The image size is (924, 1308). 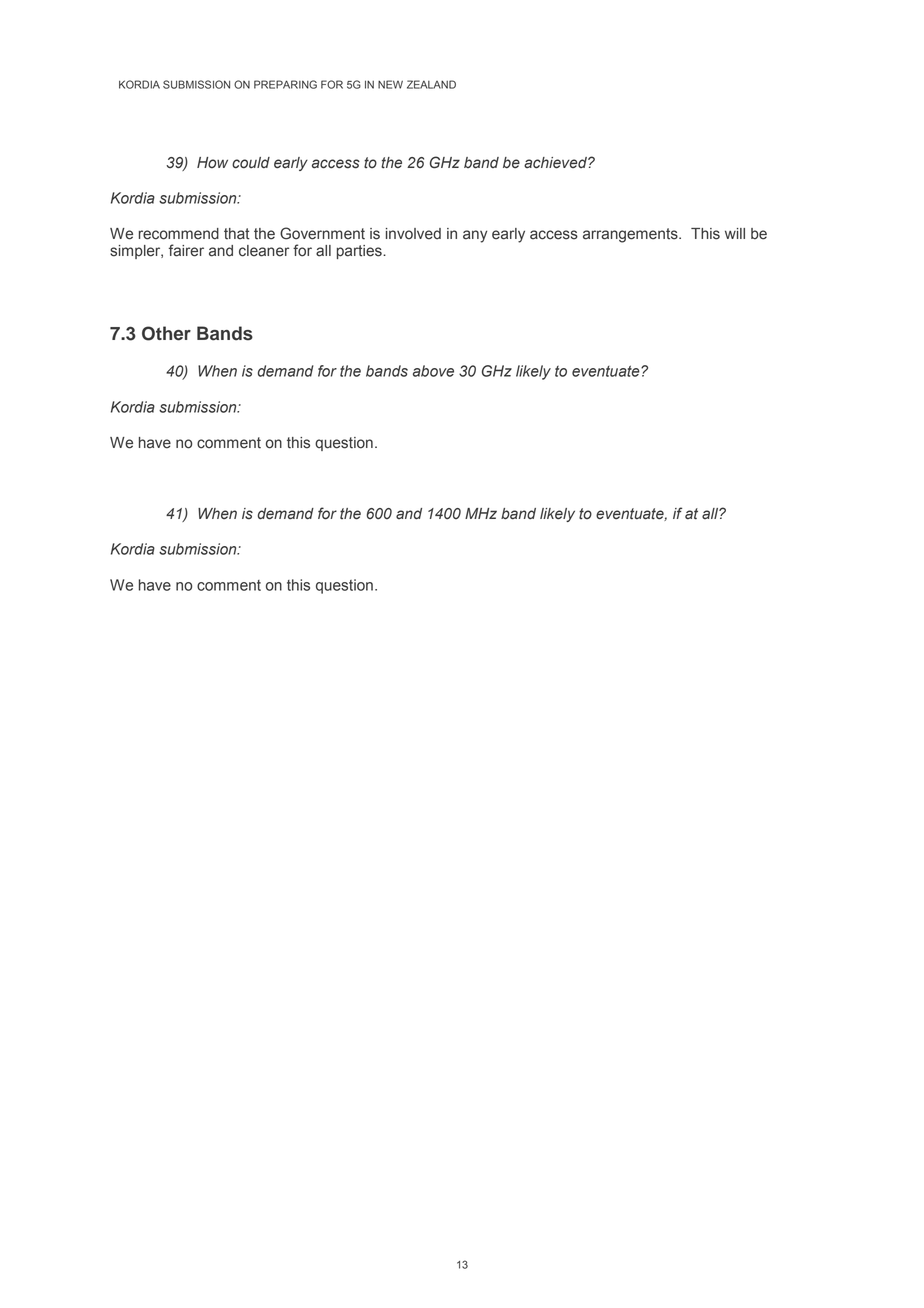 What do you see at coordinates (433, 371) in the page?
I see `above` at bounding box center [433, 371].
